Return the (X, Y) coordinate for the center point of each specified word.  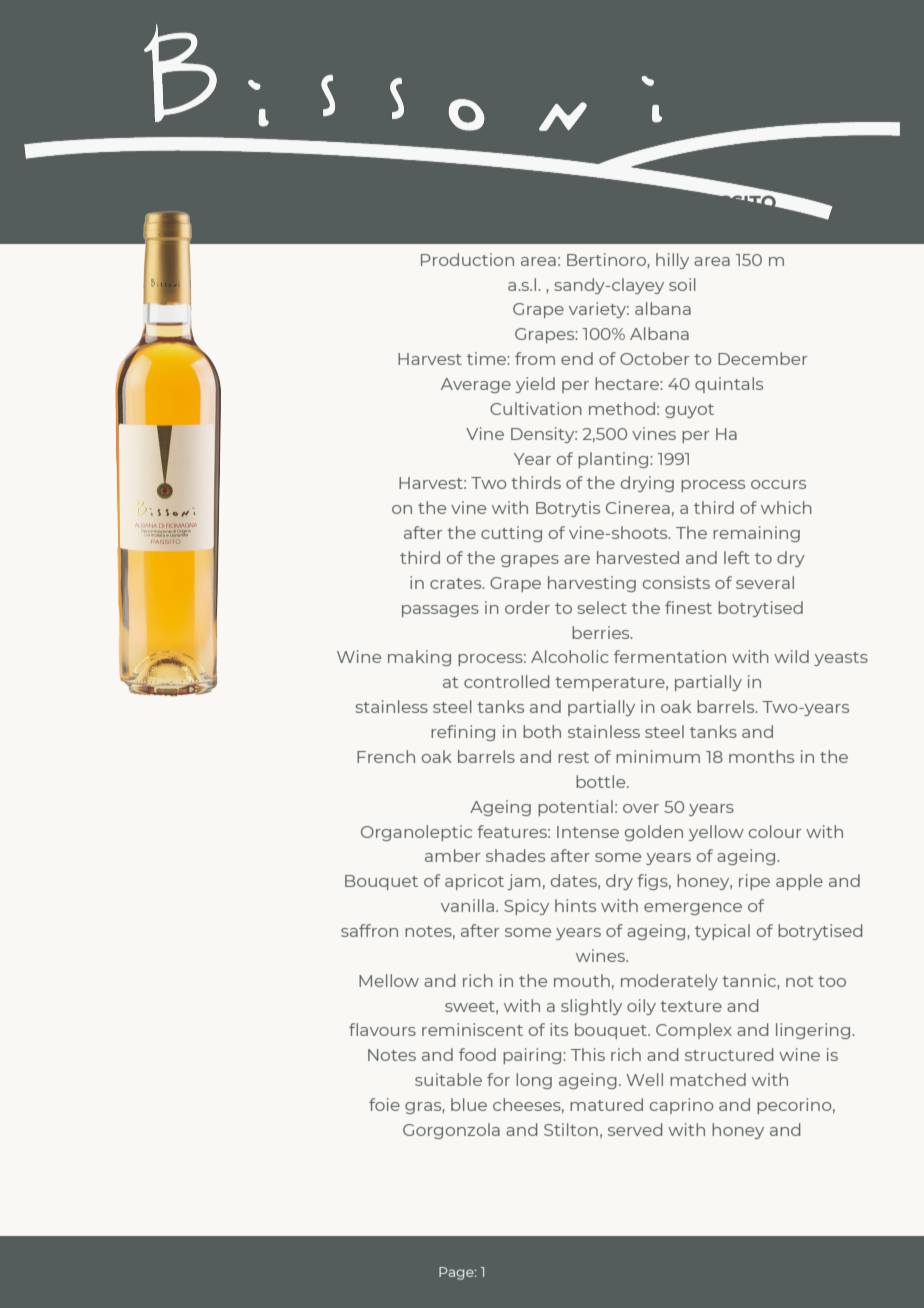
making (419, 658)
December (762, 358)
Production (467, 259)
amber (452, 855)
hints (575, 905)
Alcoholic (570, 656)
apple (799, 882)
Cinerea (638, 507)
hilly (672, 261)
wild (791, 656)
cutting (511, 534)
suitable (448, 1079)
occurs (778, 484)
